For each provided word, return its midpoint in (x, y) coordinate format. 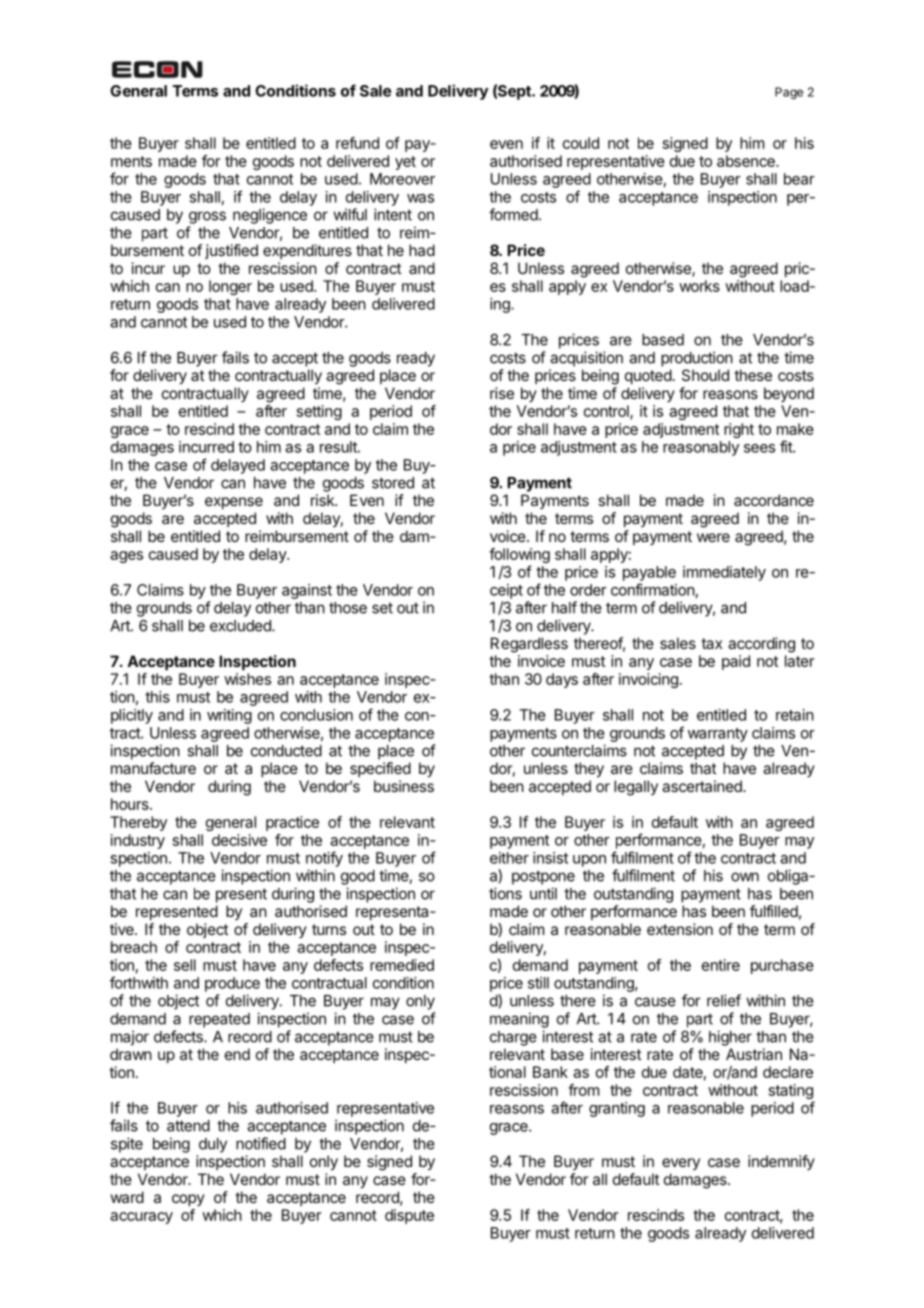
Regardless (529, 645)
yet (405, 163)
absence (747, 161)
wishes (247, 679)
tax (711, 643)
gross (207, 217)
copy (188, 1200)
